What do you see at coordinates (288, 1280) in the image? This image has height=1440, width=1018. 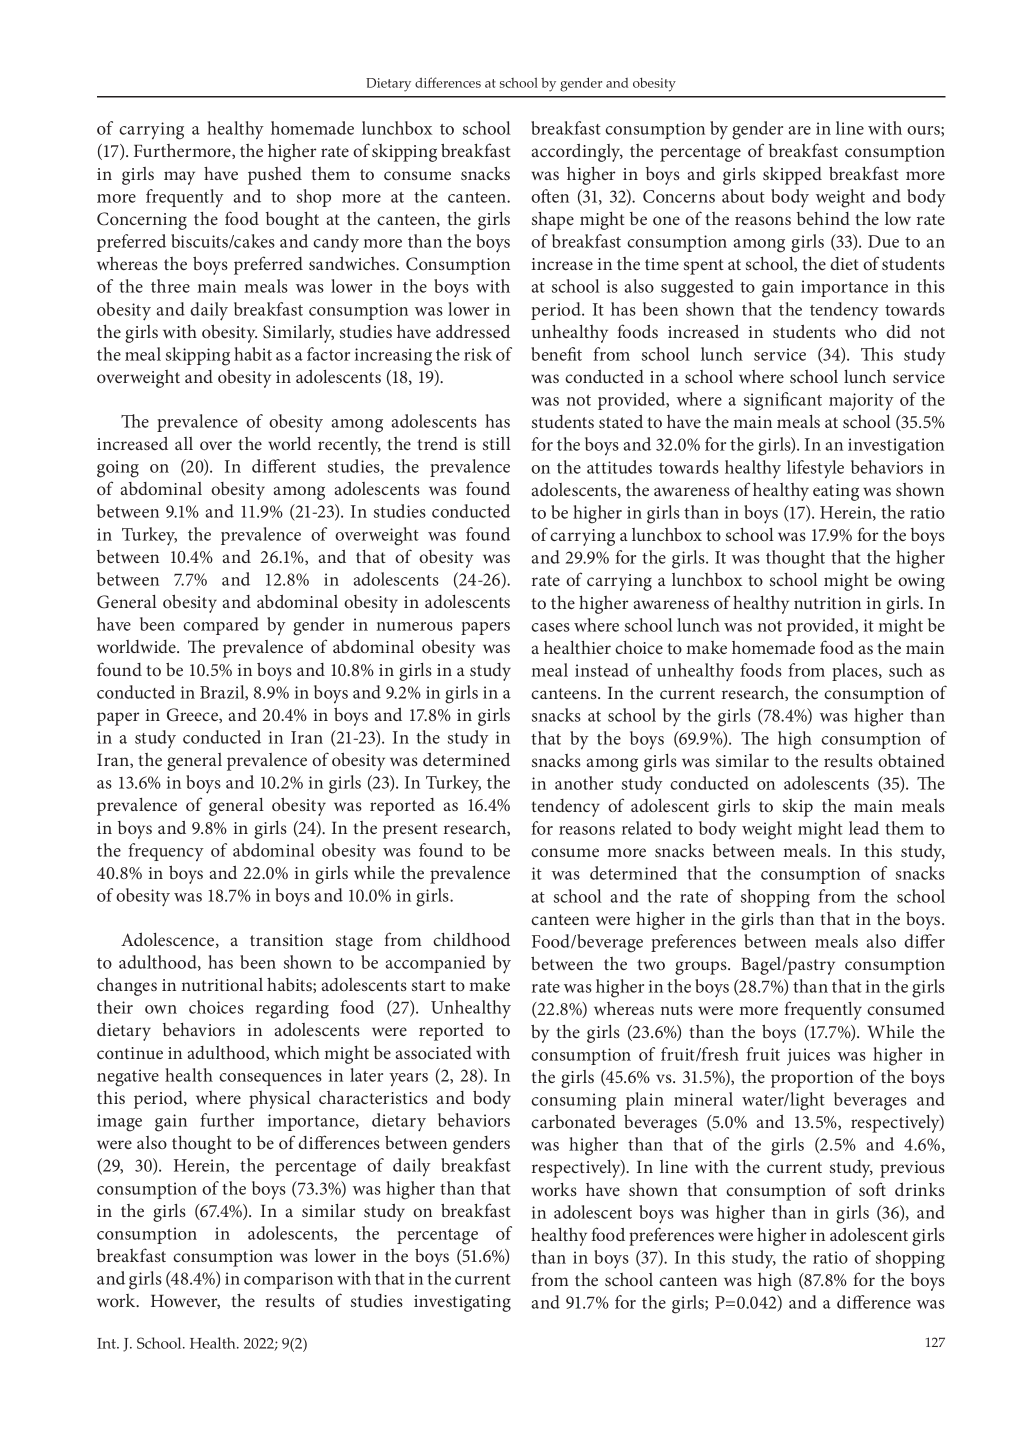 I see `comparison` at bounding box center [288, 1280].
